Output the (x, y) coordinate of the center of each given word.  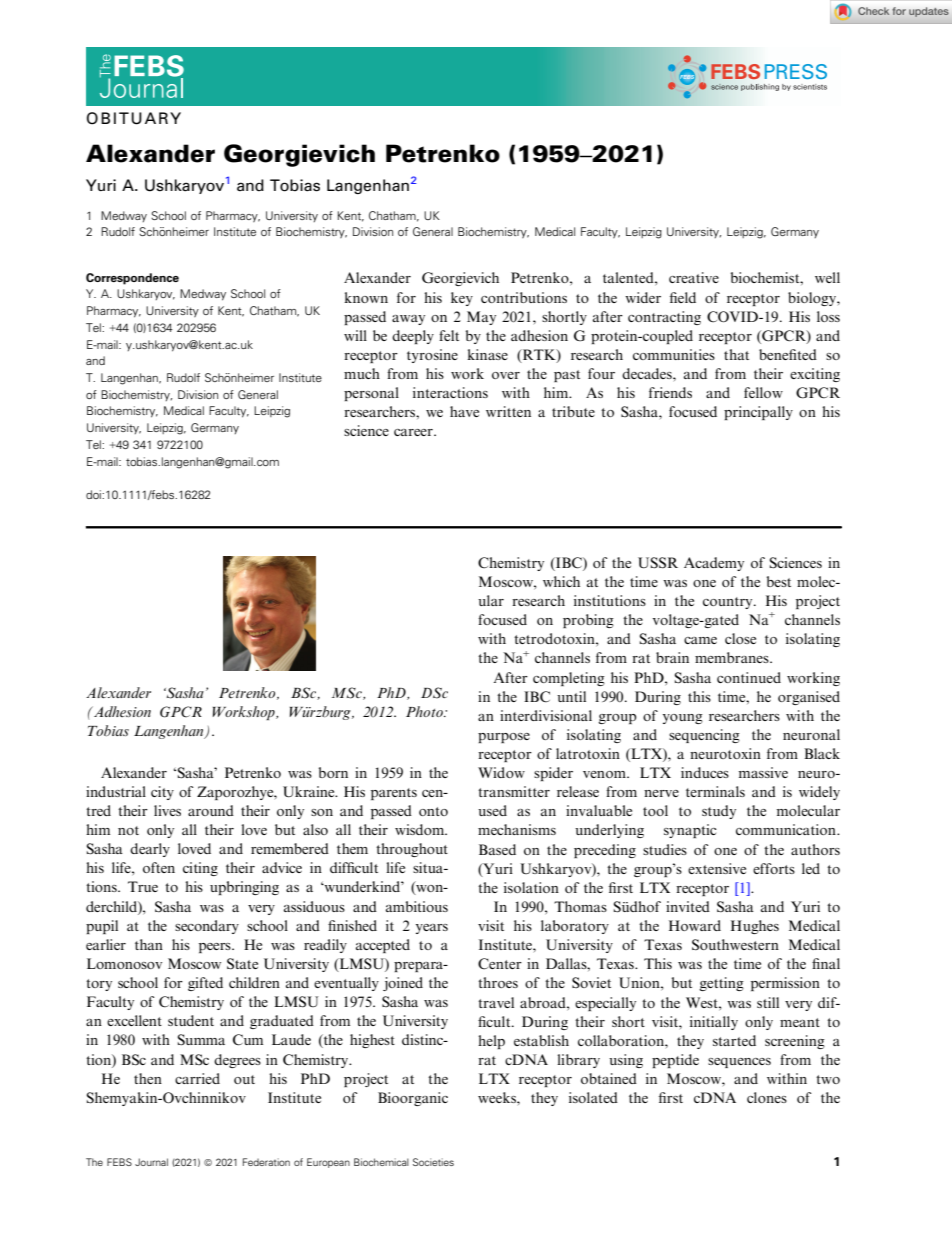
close (740, 638)
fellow (763, 392)
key (462, 299)
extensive (717, 868)
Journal (151, 1162)
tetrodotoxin (555, 638)
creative (694, 277)
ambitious (417, 906)
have (464, 411)
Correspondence (132, 279)
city (162, 793)
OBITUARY (134, 118)
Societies (433, 1162)
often (159, 867)
